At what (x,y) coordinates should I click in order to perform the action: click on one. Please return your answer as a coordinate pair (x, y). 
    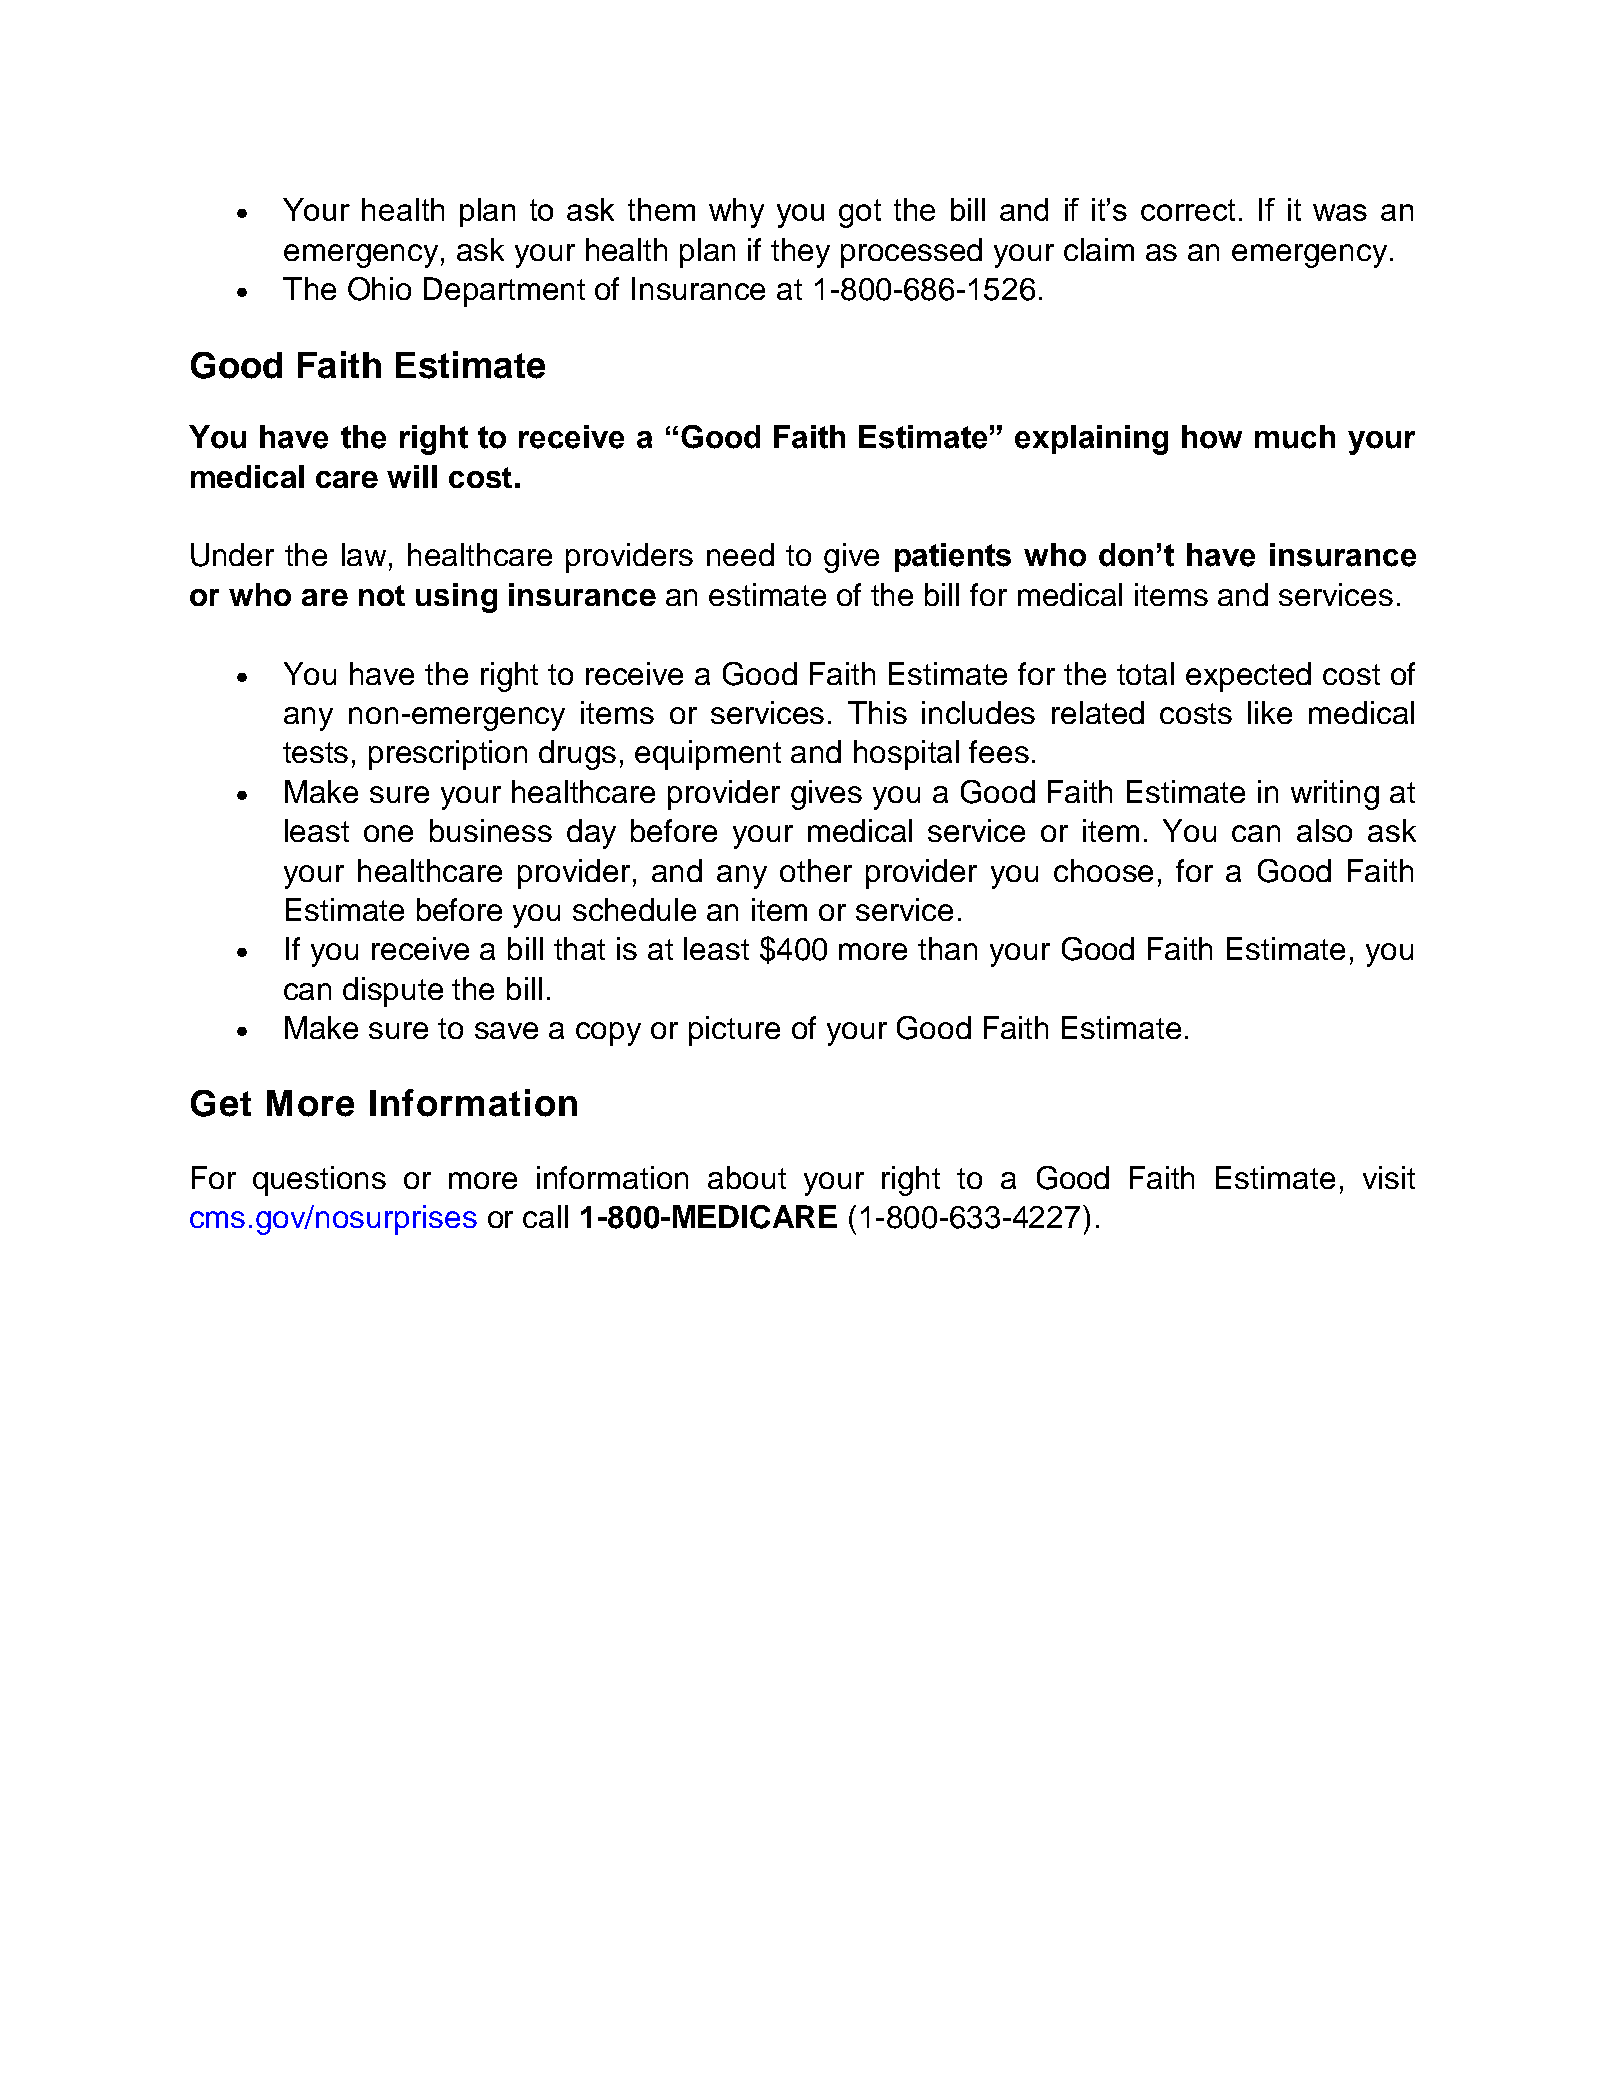
    Looking at the image, I should click on (388, 833).
